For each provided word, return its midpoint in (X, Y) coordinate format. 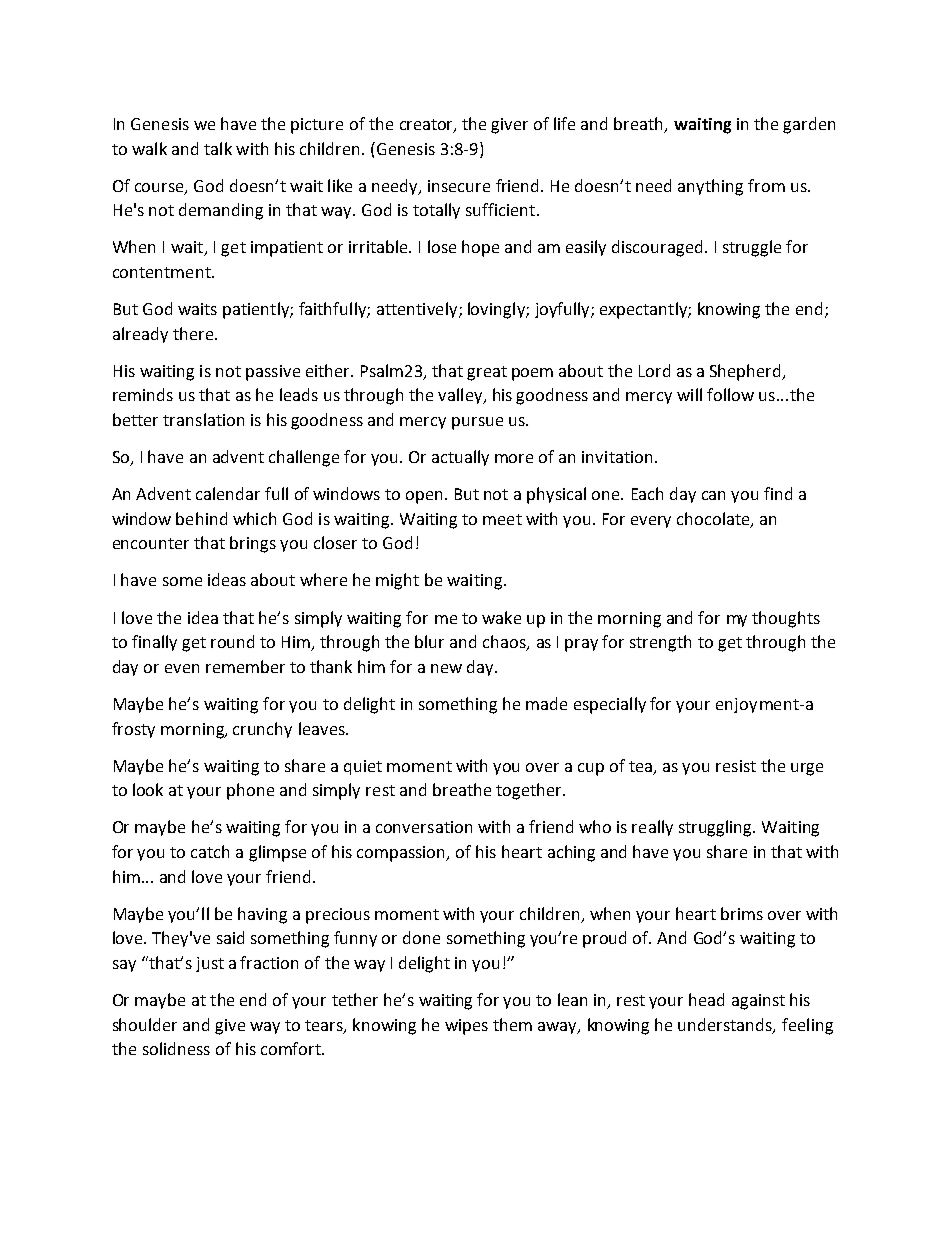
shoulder (145, 1024)
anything (710, 187)
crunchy (262, 730)
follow (730, 394)
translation (203, 419)
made (546, 703)
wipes (466, 1027)
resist (736, 766)
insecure (459, 186)
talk (218, 148)
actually (460, 458)
